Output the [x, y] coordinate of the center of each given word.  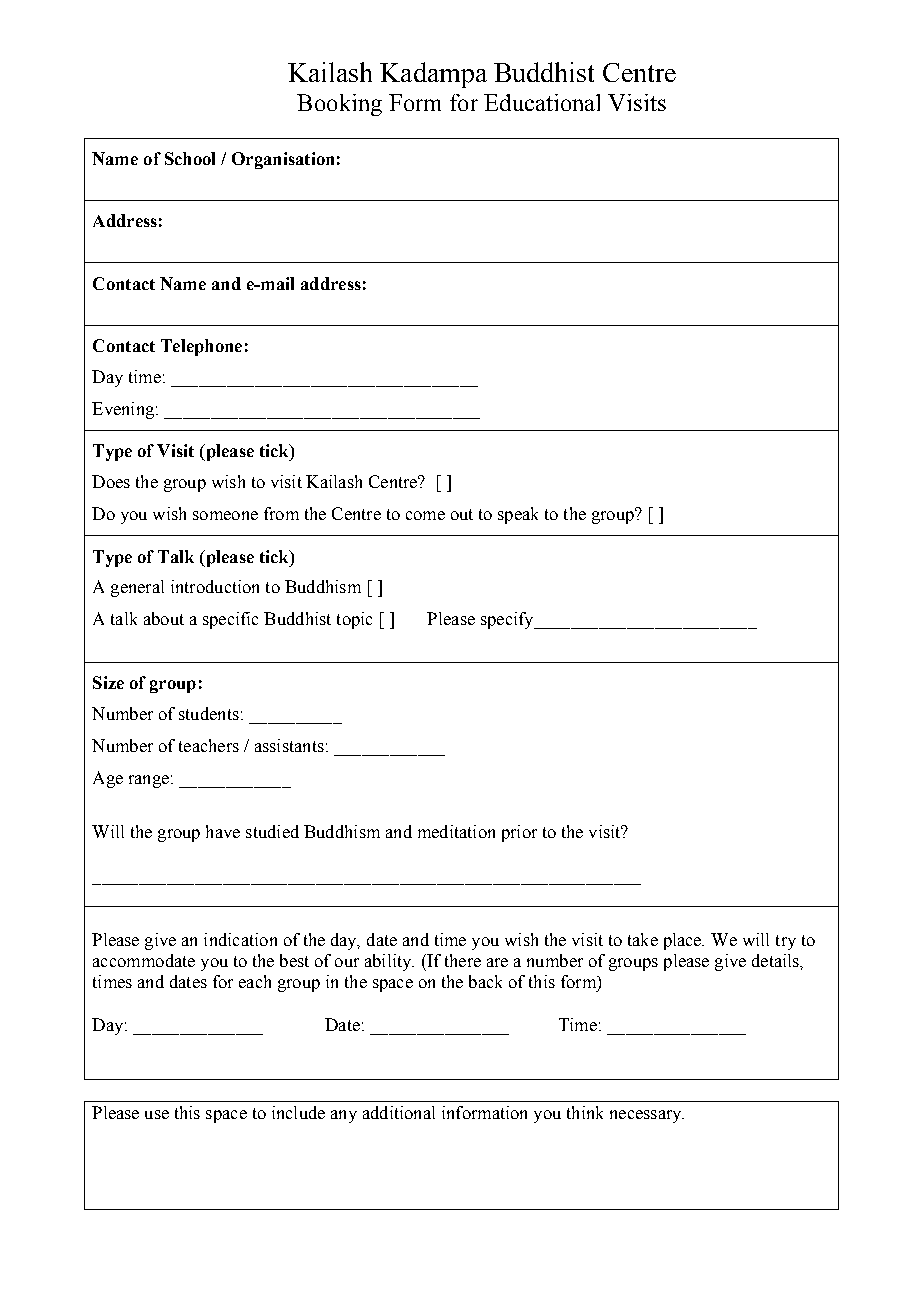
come [425, 515]
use [157, 1114]
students [209, 713]
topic [354, 620]
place [684, 941]
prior [519, 833]
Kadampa [433, 75]
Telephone [201, 347]
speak [518, 515]
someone [225, 515]
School [190, 158]
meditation [456, 831]
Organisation [283, 160]
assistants [289, 745]
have [223, 831]
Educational [542, 102]
